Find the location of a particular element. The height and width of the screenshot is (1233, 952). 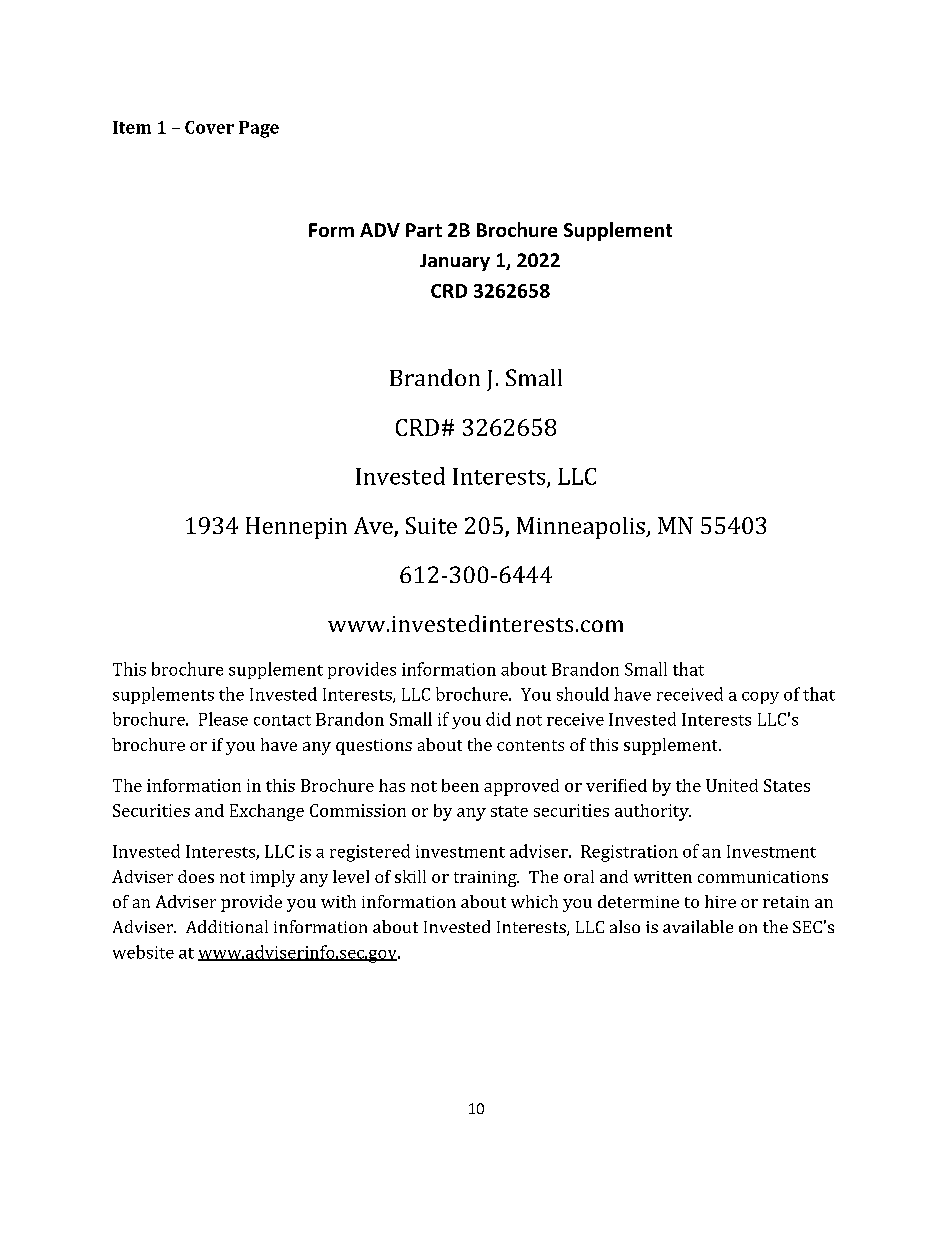

should is located at coordinates (583, 694).
